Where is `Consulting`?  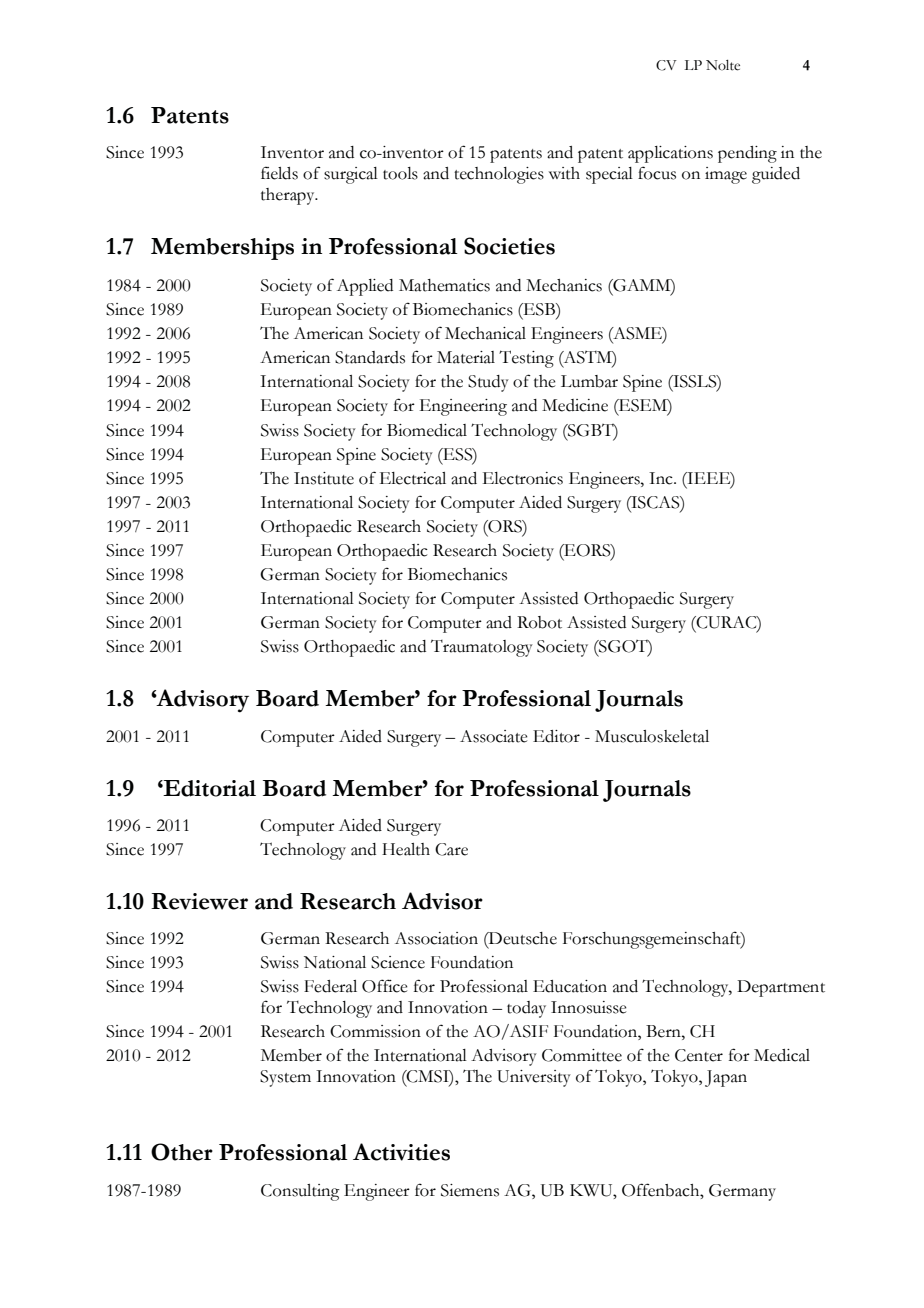
Consulting is located at coordinates (300, 1192).
